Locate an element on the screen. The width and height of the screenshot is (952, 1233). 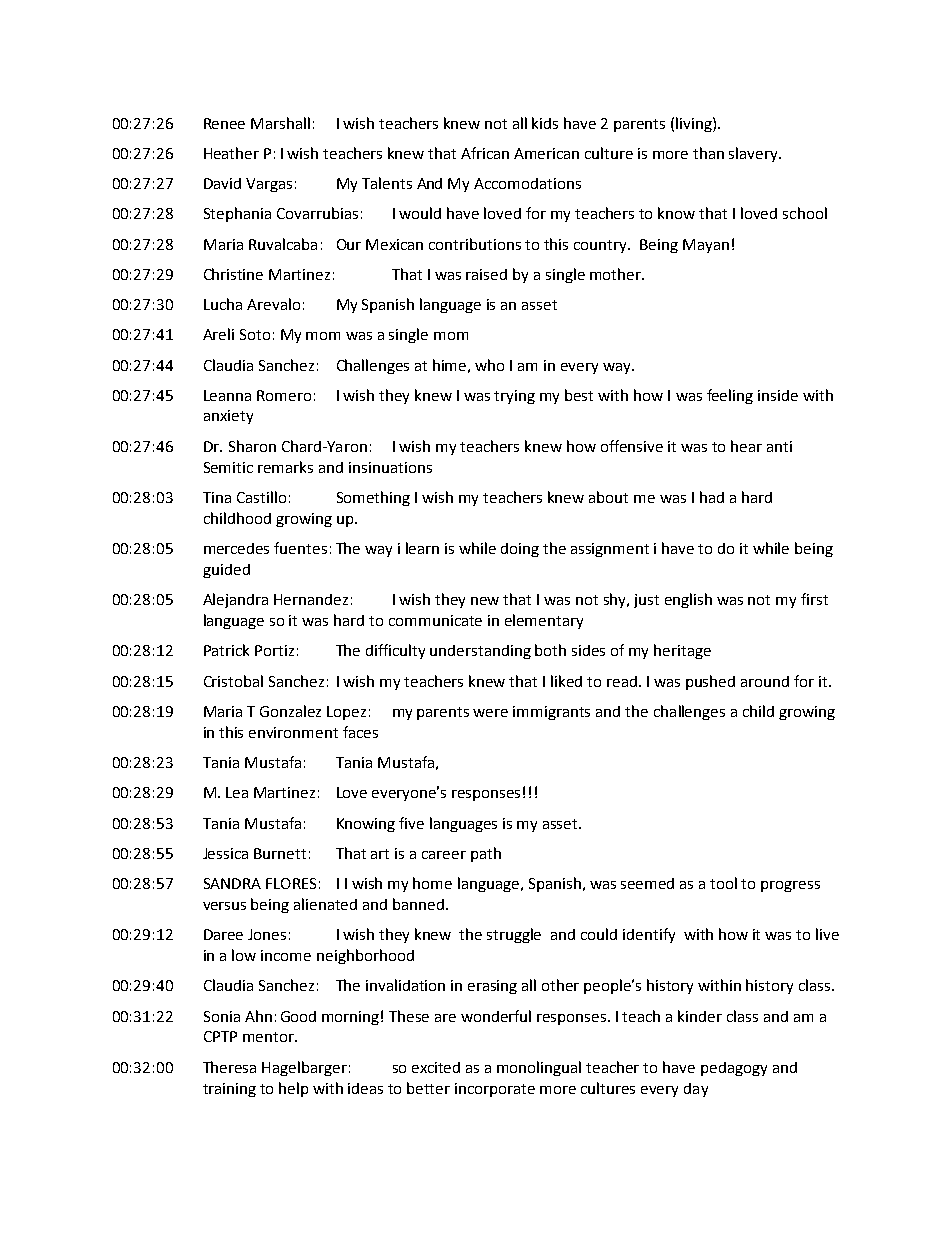
around is located at coordinates (765, 681).
